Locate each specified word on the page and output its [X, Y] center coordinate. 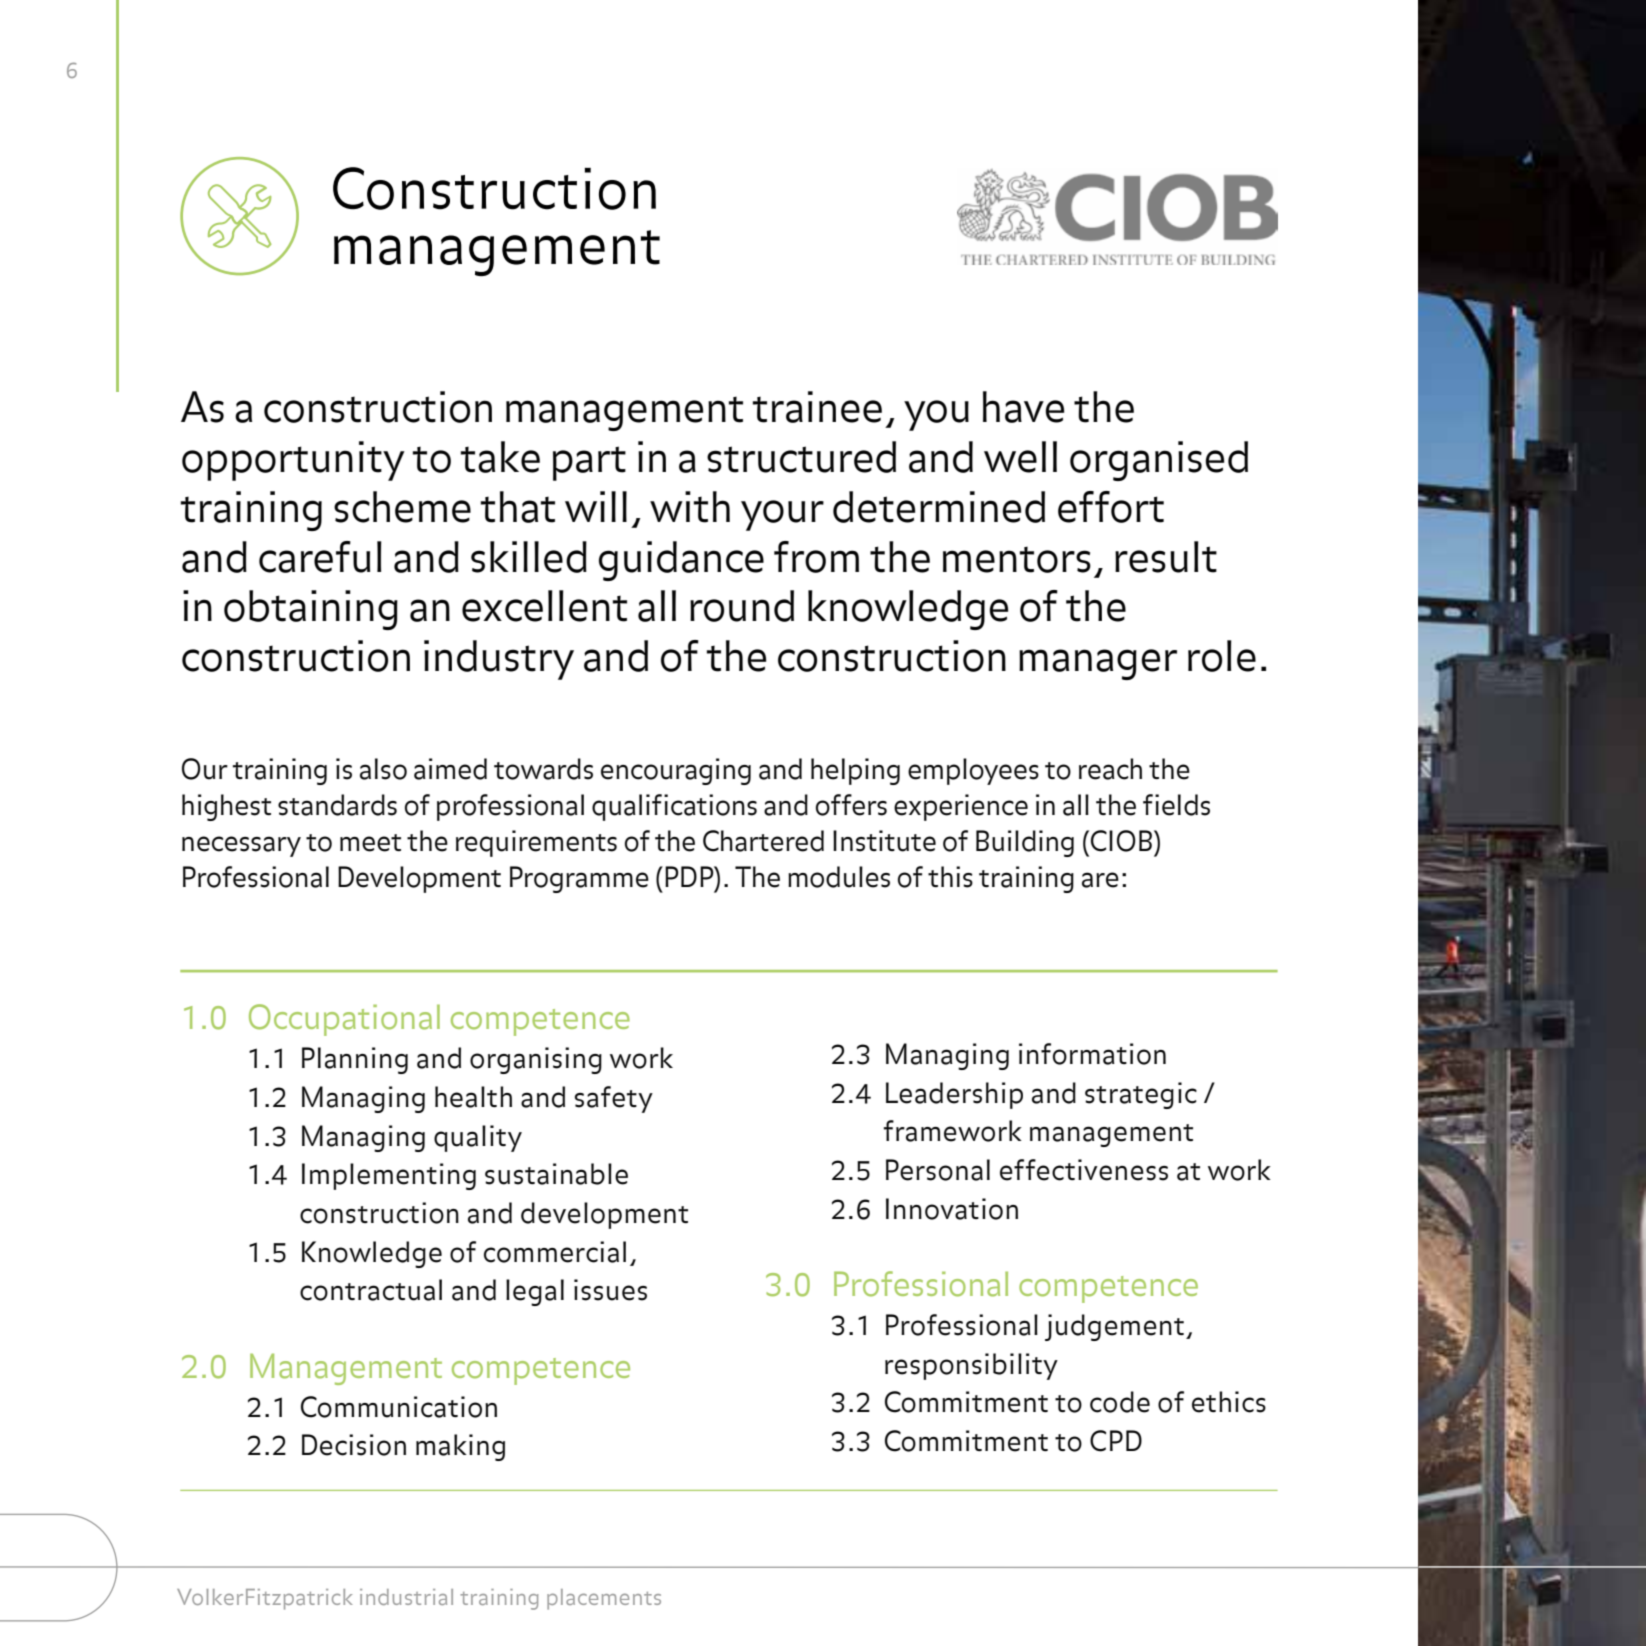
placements [604, 1599]
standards [337, 805]
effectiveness [1084, 1170]
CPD [1116, 1441]
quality [478, 1138]
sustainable [556, 1174]
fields [1176, 805]
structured [801, 457]
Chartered [763, 841]
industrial [406, 1597]
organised [1159, 461]
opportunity [293, 461]
